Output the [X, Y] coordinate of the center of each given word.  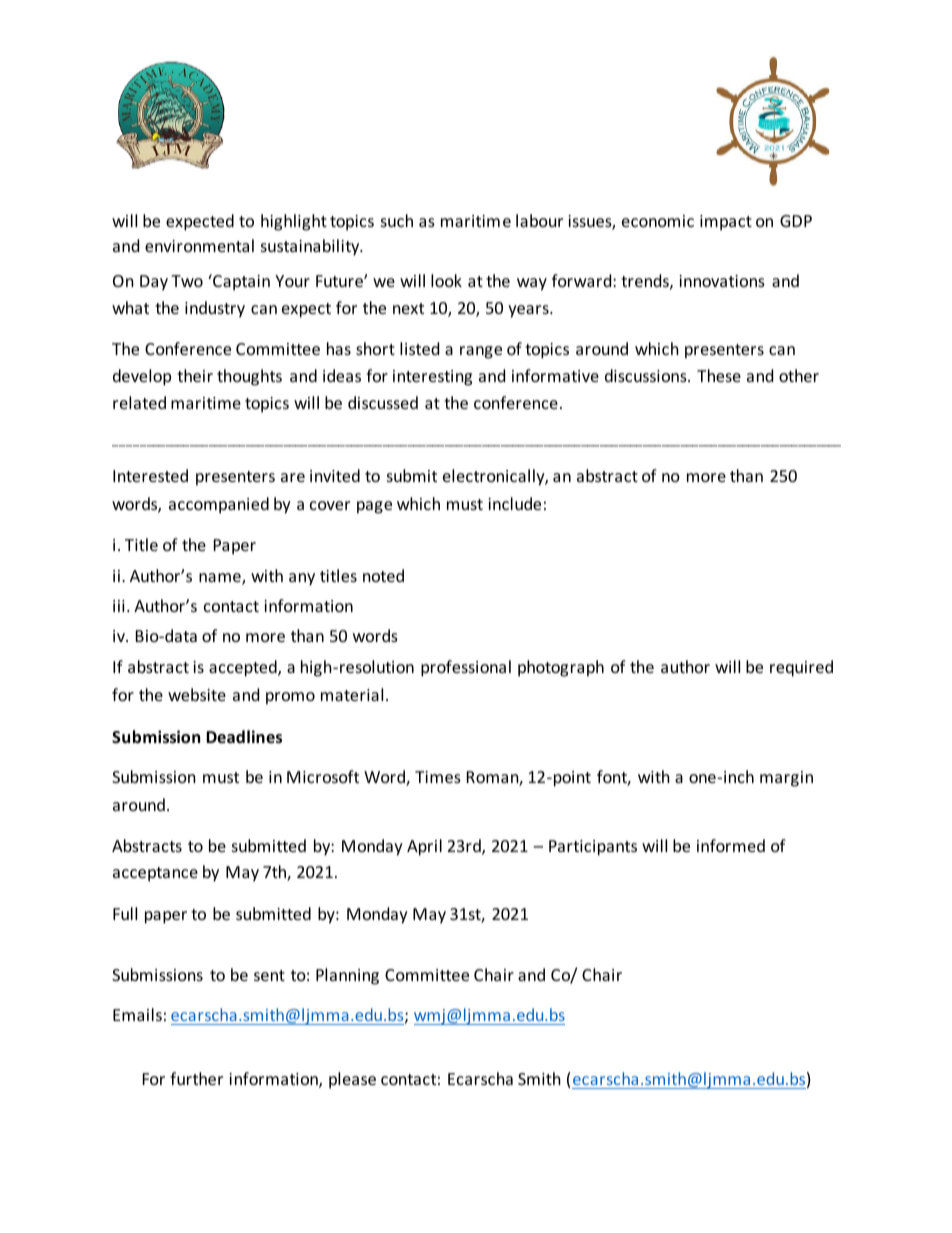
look [446, 280]
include [514, 503]
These [719, 375]
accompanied [219, 505]
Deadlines [244, 737]
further [196, 1078]
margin [786, 779]
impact [726, 223]
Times [438, 777]
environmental [199, 245]
